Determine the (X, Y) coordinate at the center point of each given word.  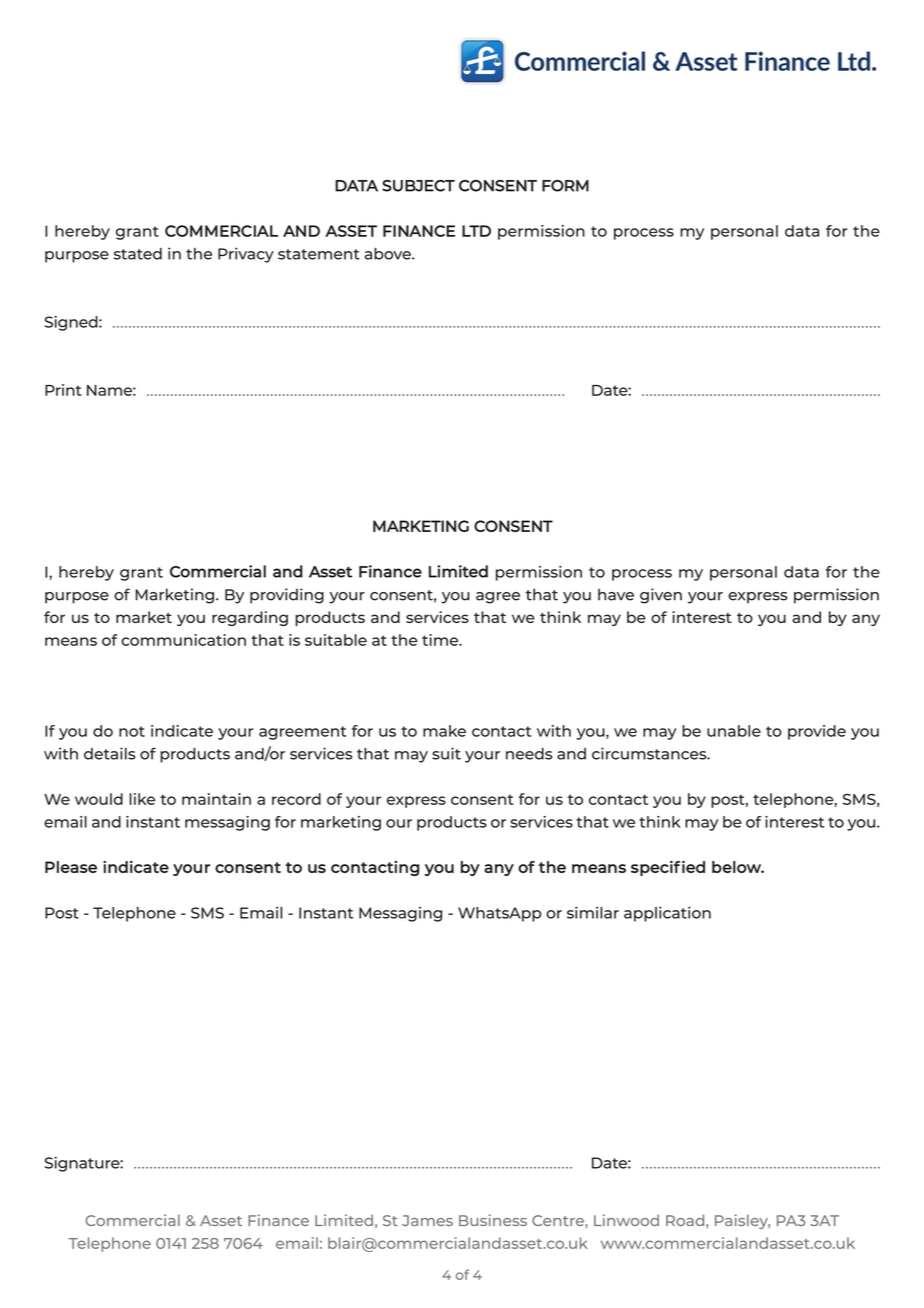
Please (71, 867)
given (661, 596)
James (427, 1220)
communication (183, 640)
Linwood (626, 1220)
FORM (565, 186)
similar (593, 912)
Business (493, 1220)
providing (287, 596)
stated (138, 254)
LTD (476, 231)
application (667, 914)
